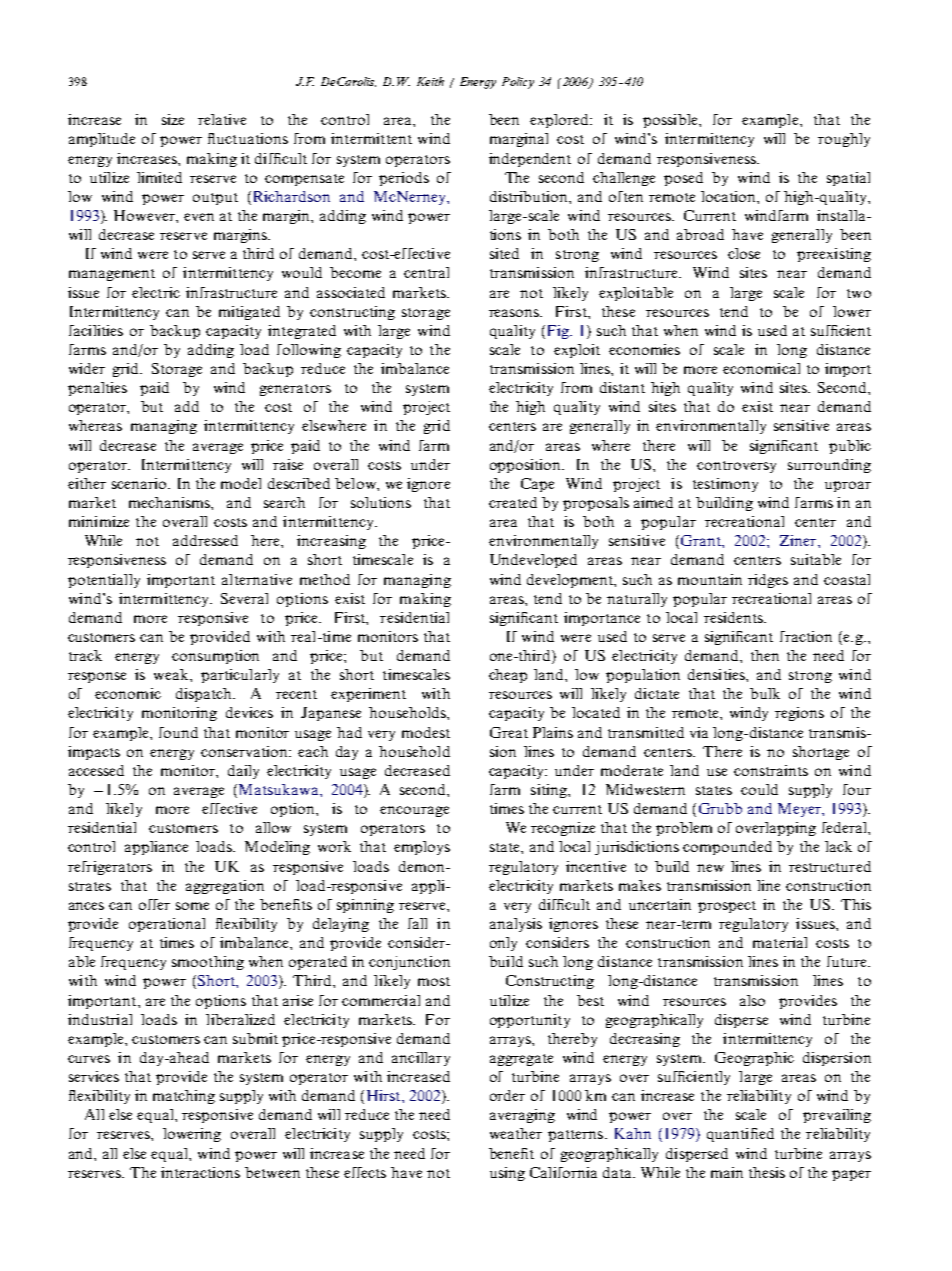 This screenshot has height=1271, width=952. What do you see at coordinates (759, 789) in the screenshot?
I see `could` at bounding box center [759, 789].
